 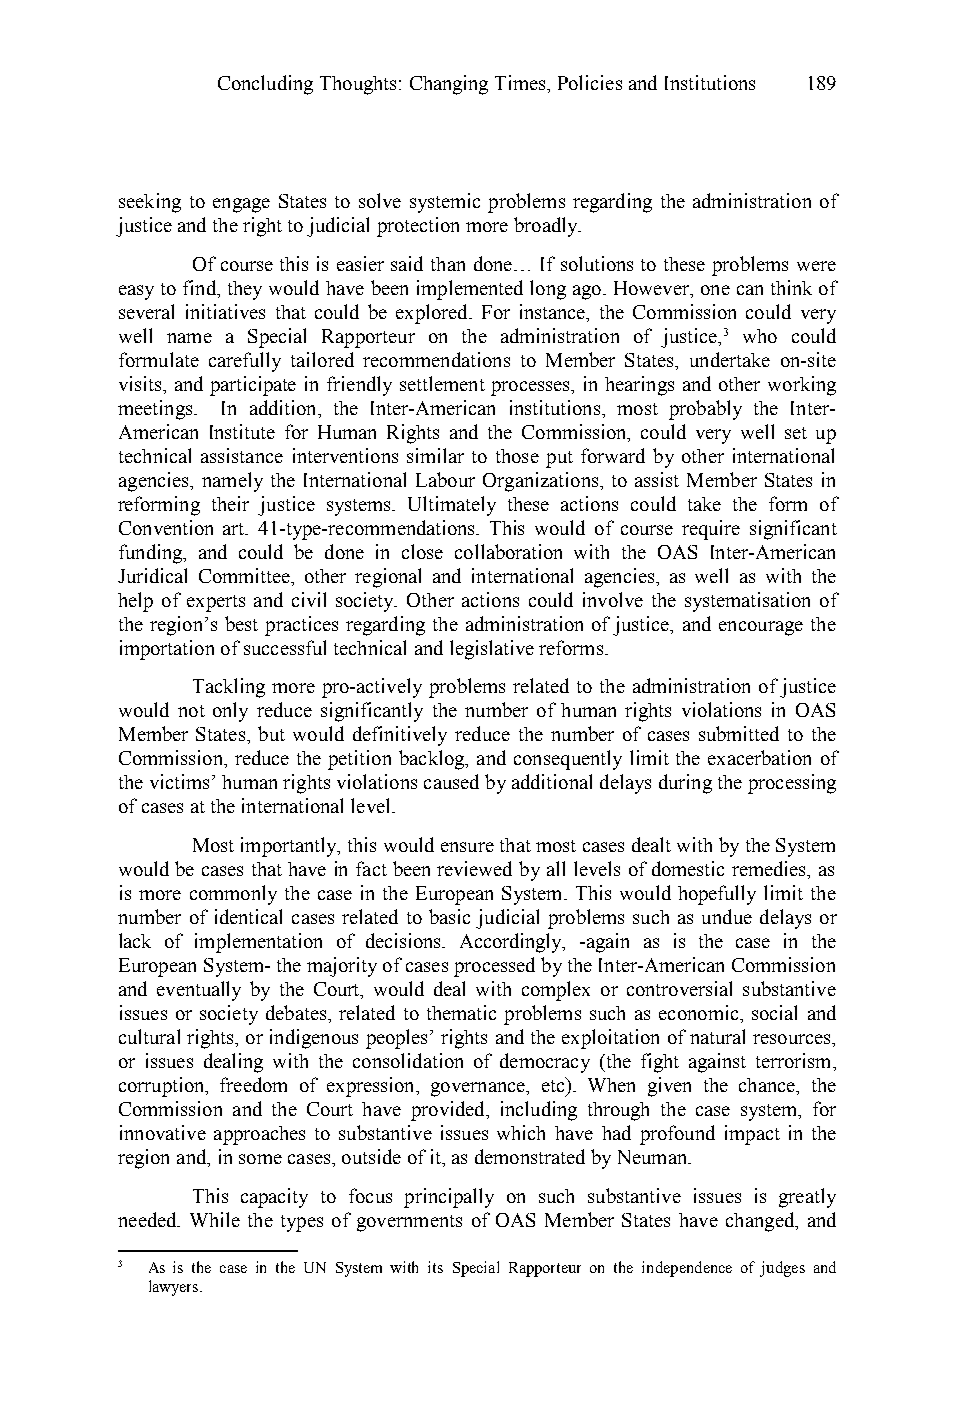 What do you see at coordinates (230, 503) in the screenshot?
I see `their` at bounding box center [230, 503].
